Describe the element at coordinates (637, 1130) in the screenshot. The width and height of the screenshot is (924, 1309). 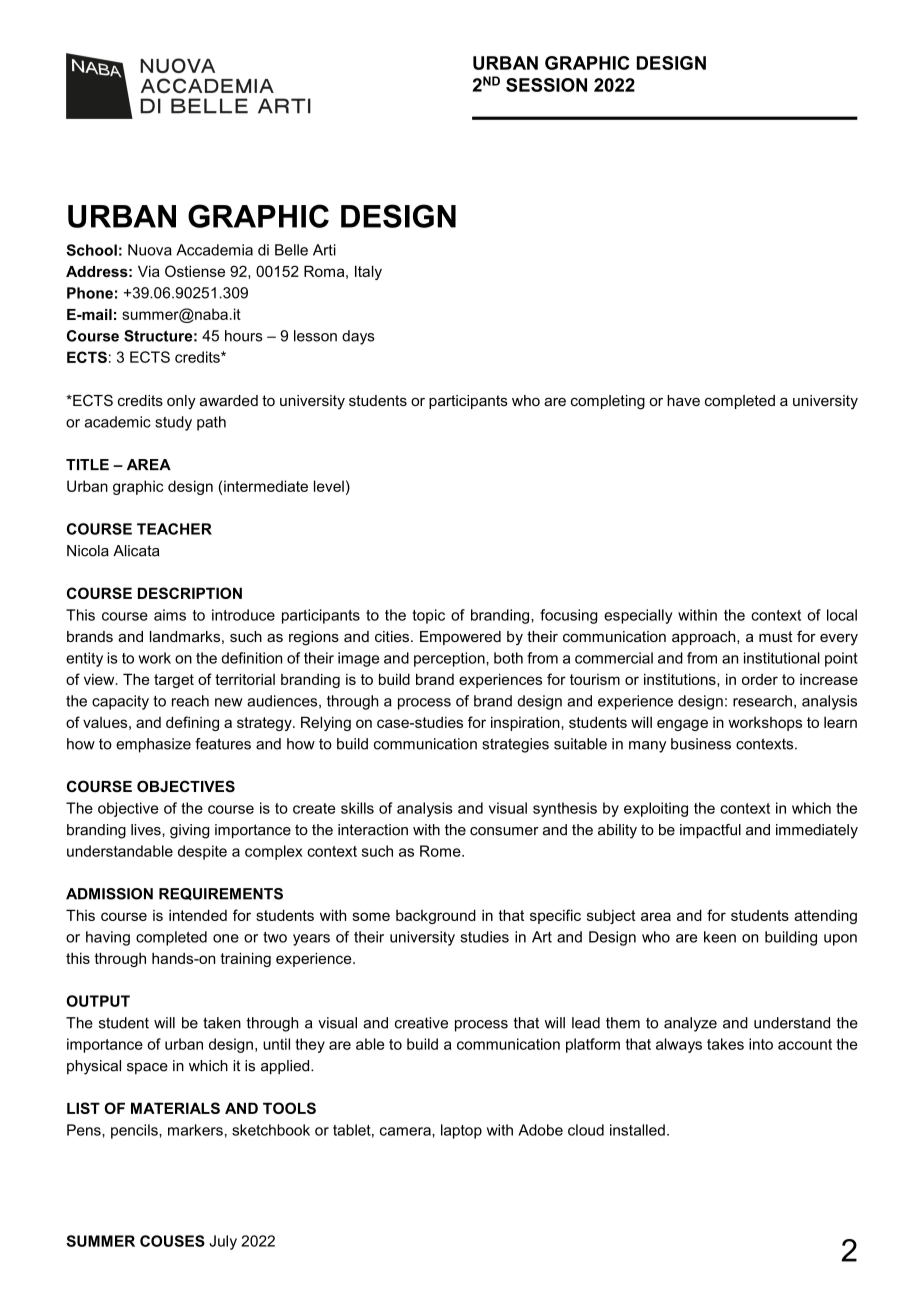
I see `installed` at that location.
